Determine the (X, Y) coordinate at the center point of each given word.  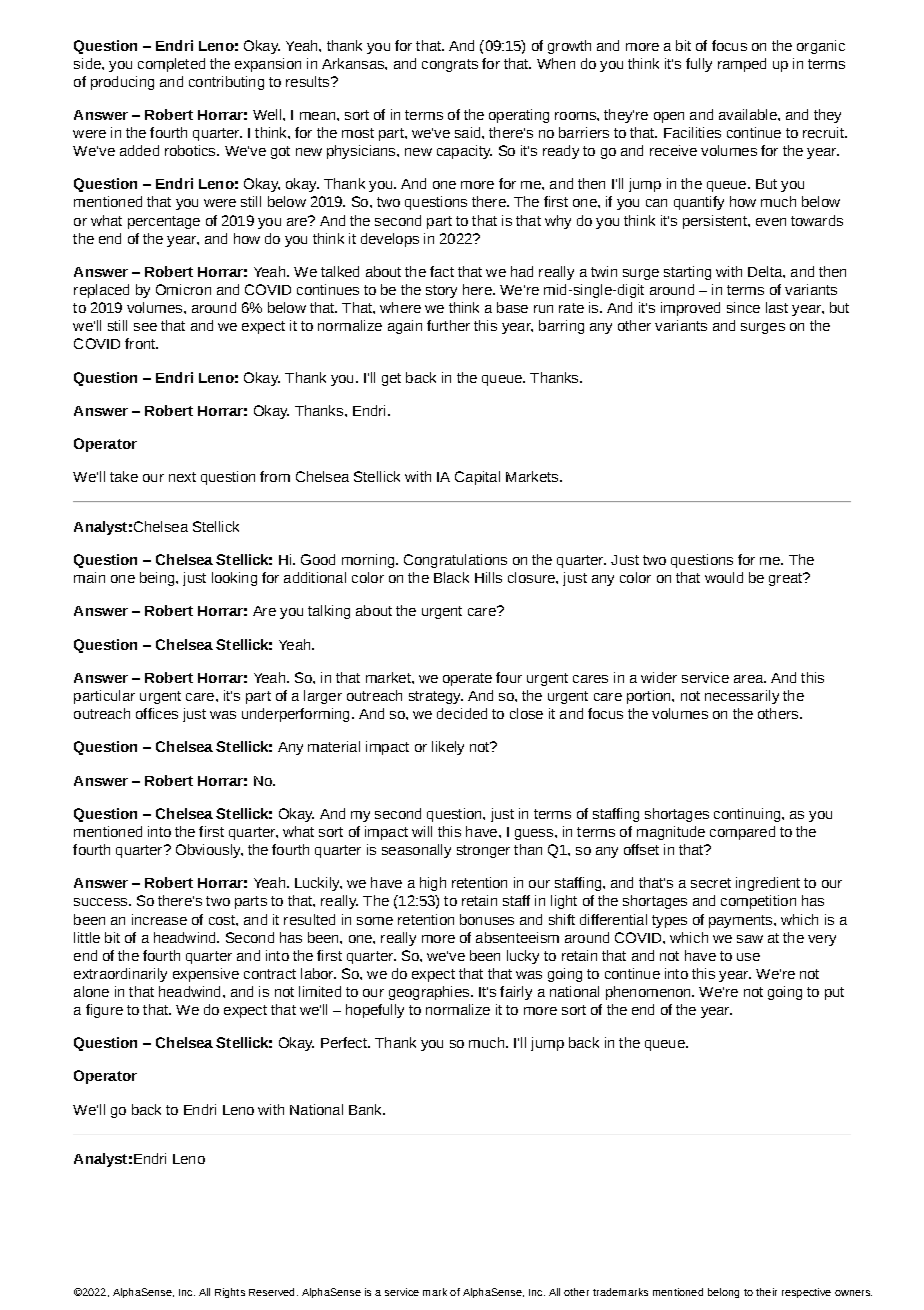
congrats (450, 65)
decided (462, 713)
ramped (742, 65)
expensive (206, 975)
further (448, 325)
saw (750, 939)
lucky (523, 957)
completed (171, 65)
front (141, 343)
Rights (230, 1293)
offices (157, 713)
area (750, 679)
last (777, 307)
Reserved (271, 1292)
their (766, 1292)
